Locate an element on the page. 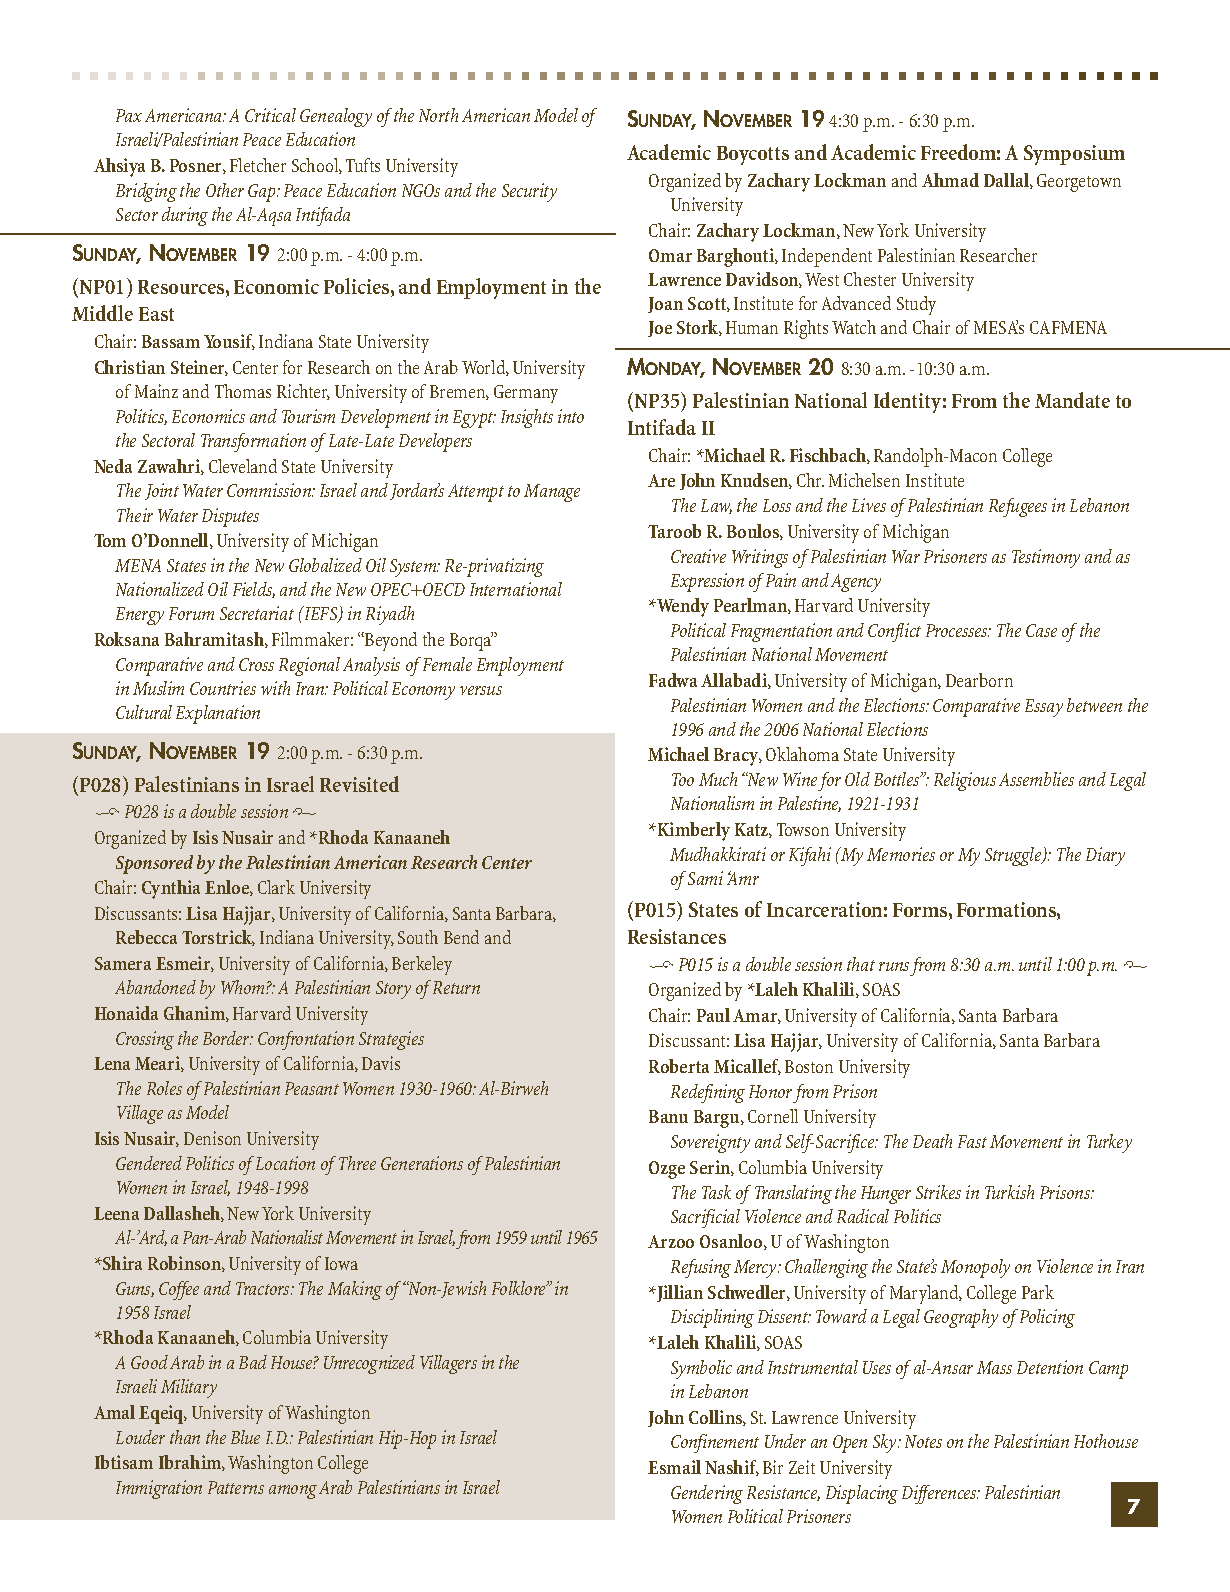 The height and width of the document is (1592, 1230). Blue is located at coordinates (245, 1437).
